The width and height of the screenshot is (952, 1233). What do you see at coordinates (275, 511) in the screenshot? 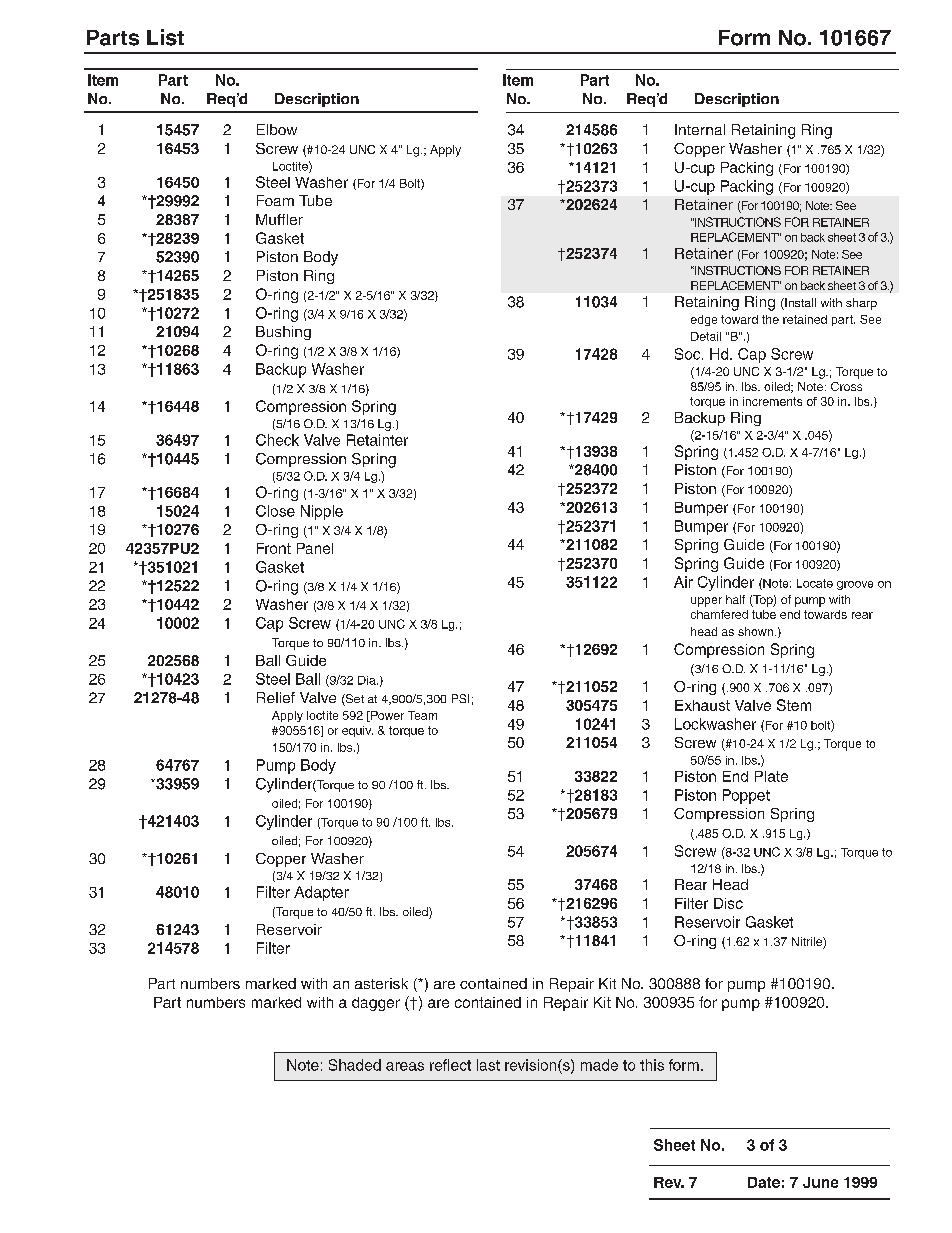
I see `Close` at bounding box center [275, 511].
